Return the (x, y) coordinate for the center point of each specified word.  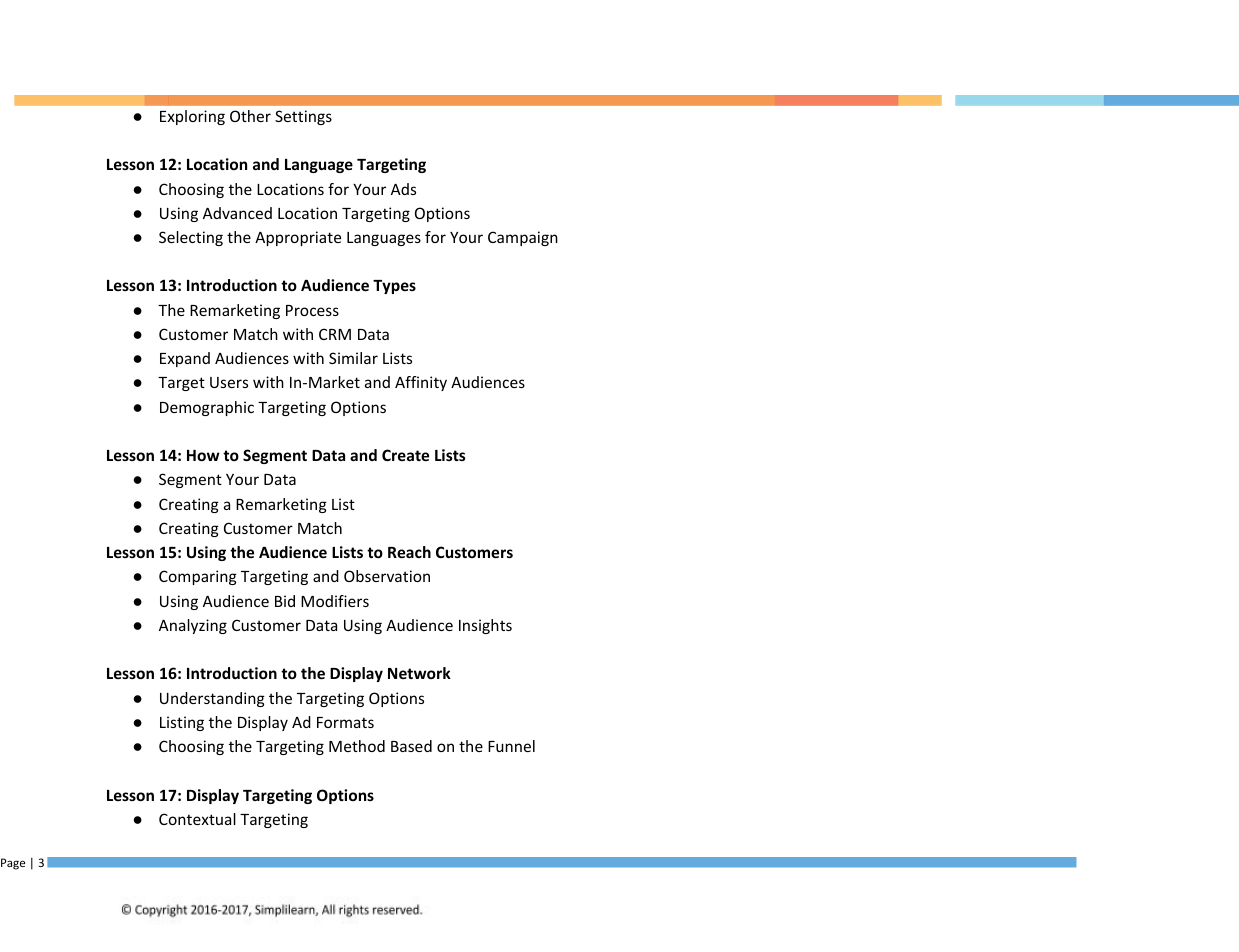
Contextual (197, 819)
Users (229, 382)
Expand (185, 359)
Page (13, 864)
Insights (485, 626)
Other (250, 116)
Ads (403, 189)
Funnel (511, 746)
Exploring (192, 117)
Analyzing (193, 626)
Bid (285, 601)
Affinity (421, 383)
